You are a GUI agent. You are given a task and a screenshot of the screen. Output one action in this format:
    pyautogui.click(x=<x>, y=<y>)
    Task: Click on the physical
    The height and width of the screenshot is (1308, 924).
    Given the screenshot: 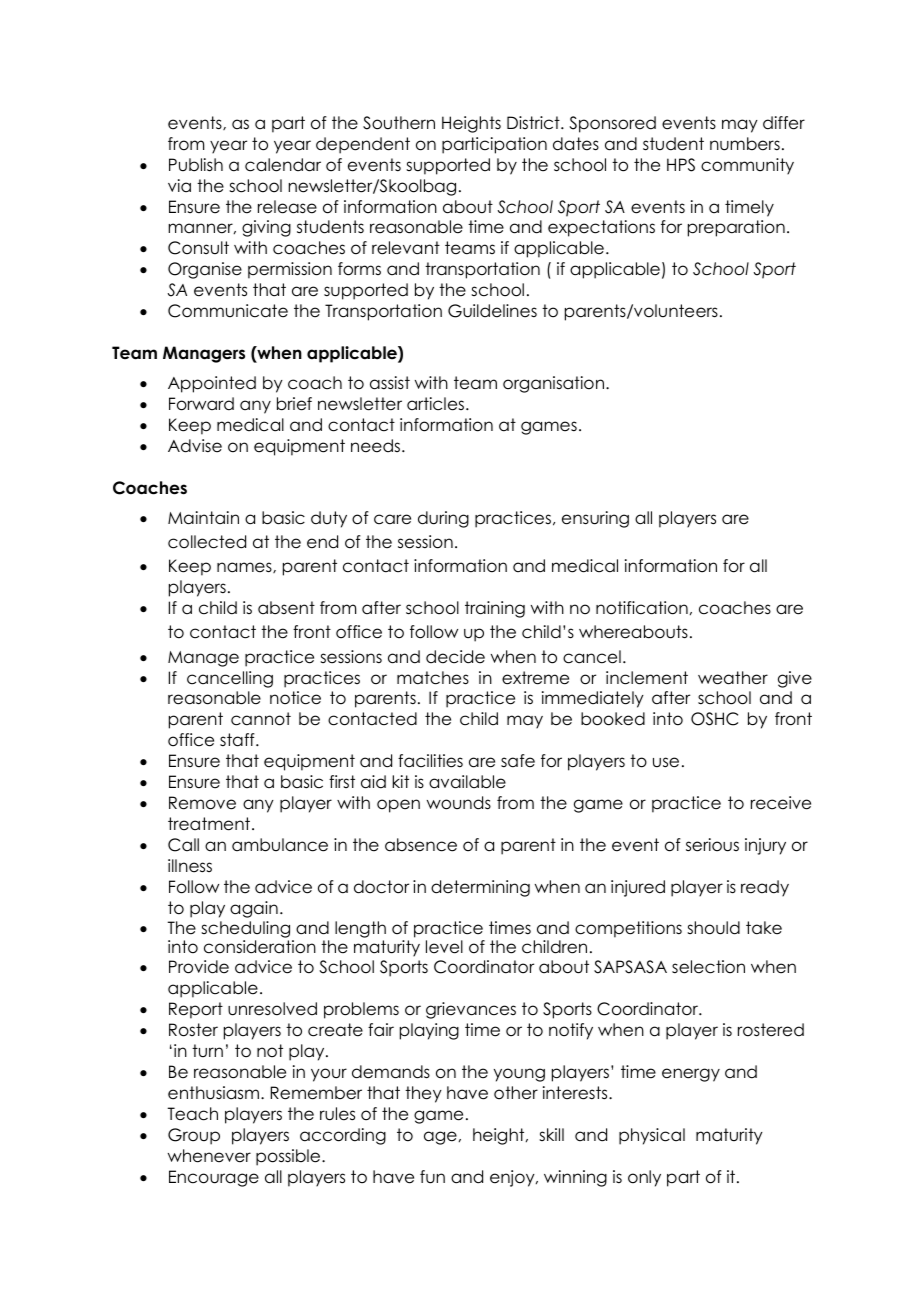 What is the action you would take?
    pyautogui.click(x=652, y=1136)
